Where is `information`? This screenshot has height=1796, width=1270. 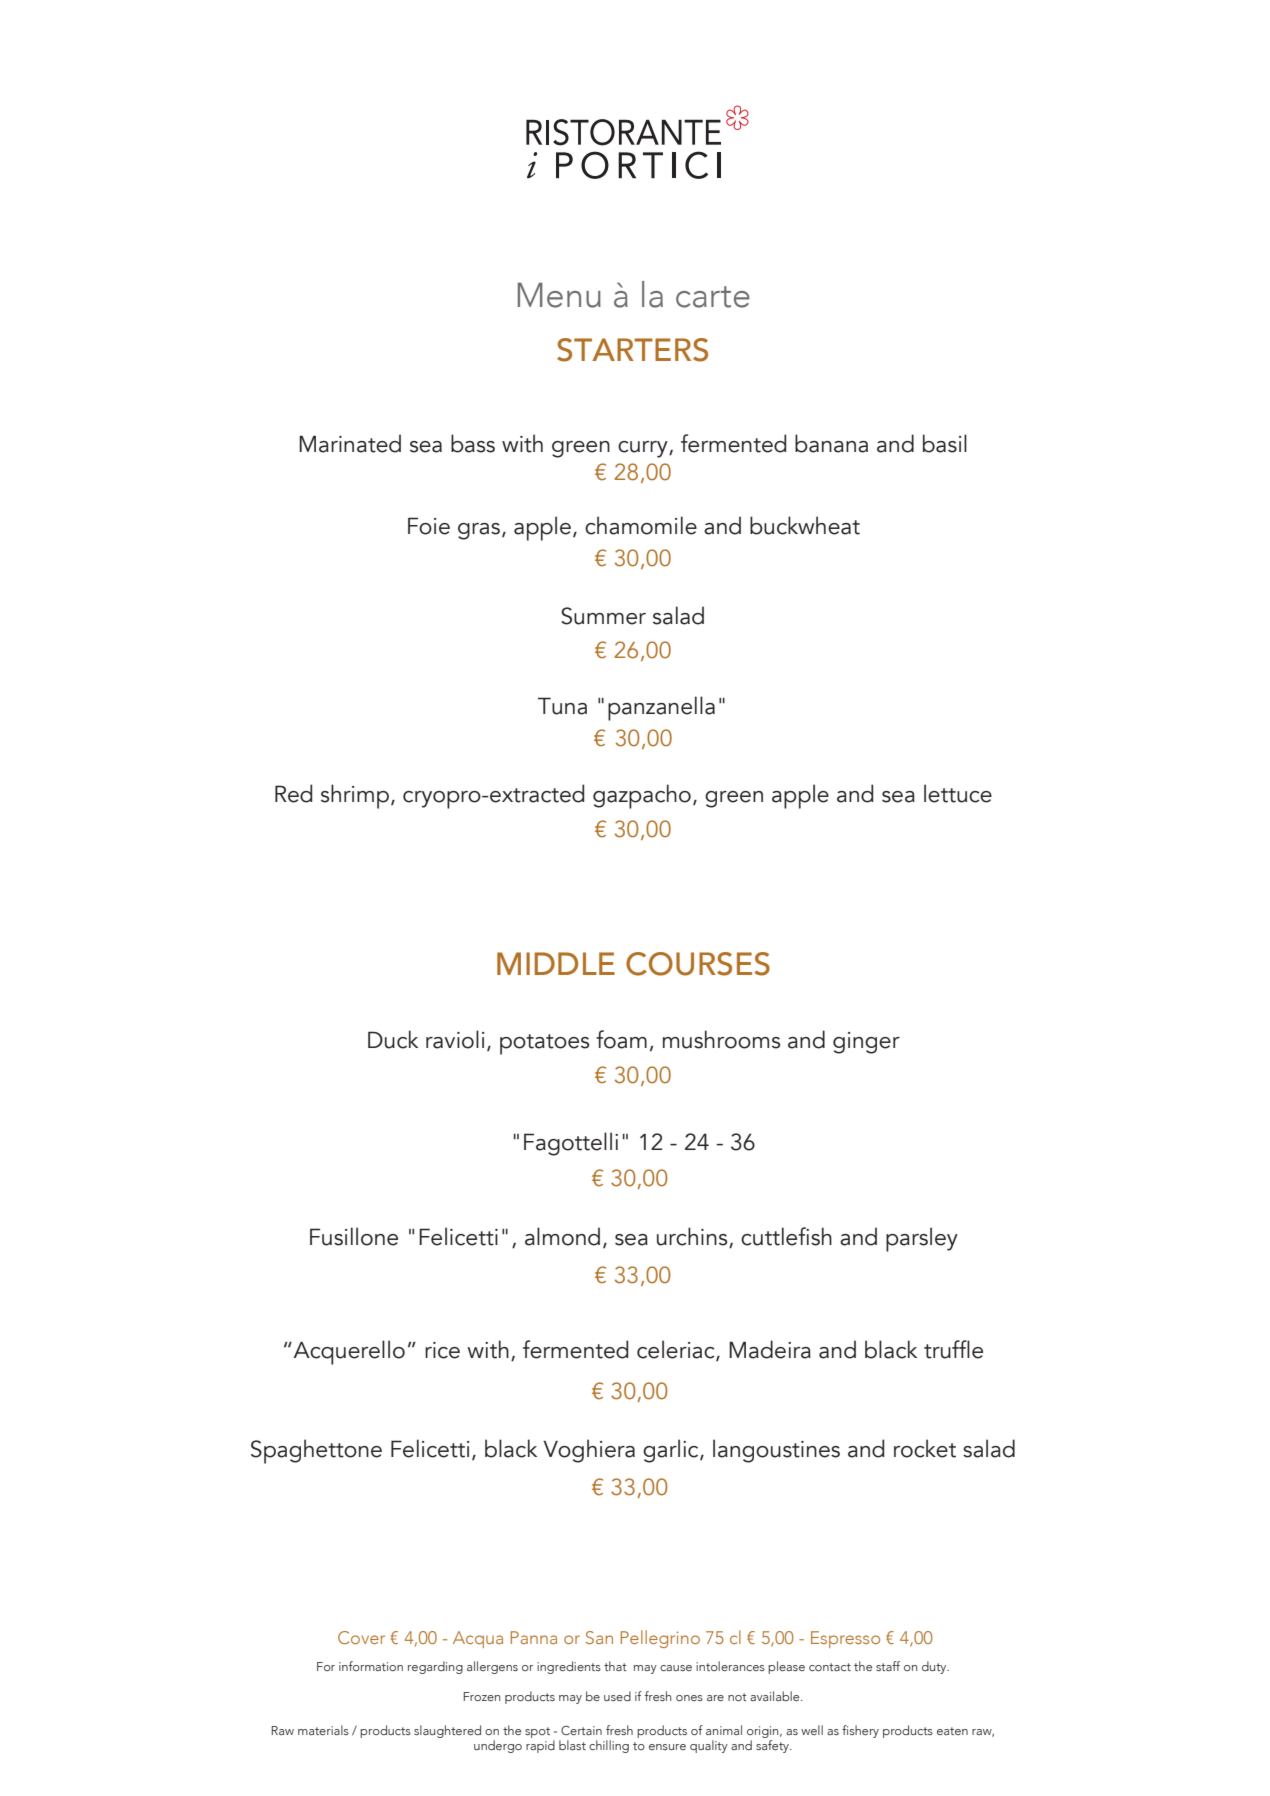 information is located at coordinates (371, 1666).
